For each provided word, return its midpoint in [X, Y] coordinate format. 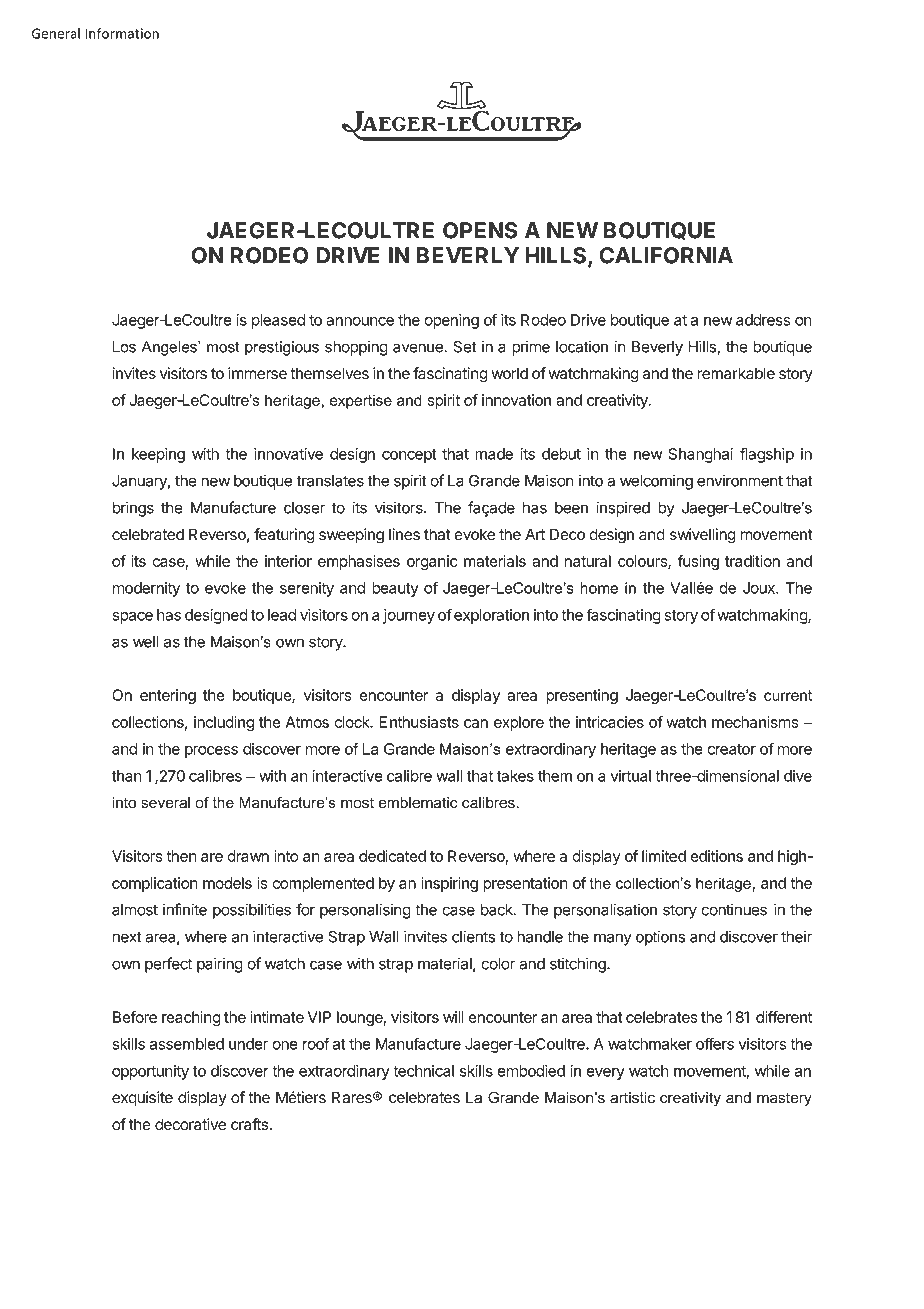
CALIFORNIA [666, 255]
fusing [698, 562]
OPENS [480, 230]
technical [423, 1071]
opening [451, 321]
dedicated [392, 856]
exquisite [142, 1099]
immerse [257, 373]
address [763, 320]
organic [432, 562]
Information [122, 33]
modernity [146, 589]
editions [716, 856]
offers [715, 1043]
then [181, 856]
